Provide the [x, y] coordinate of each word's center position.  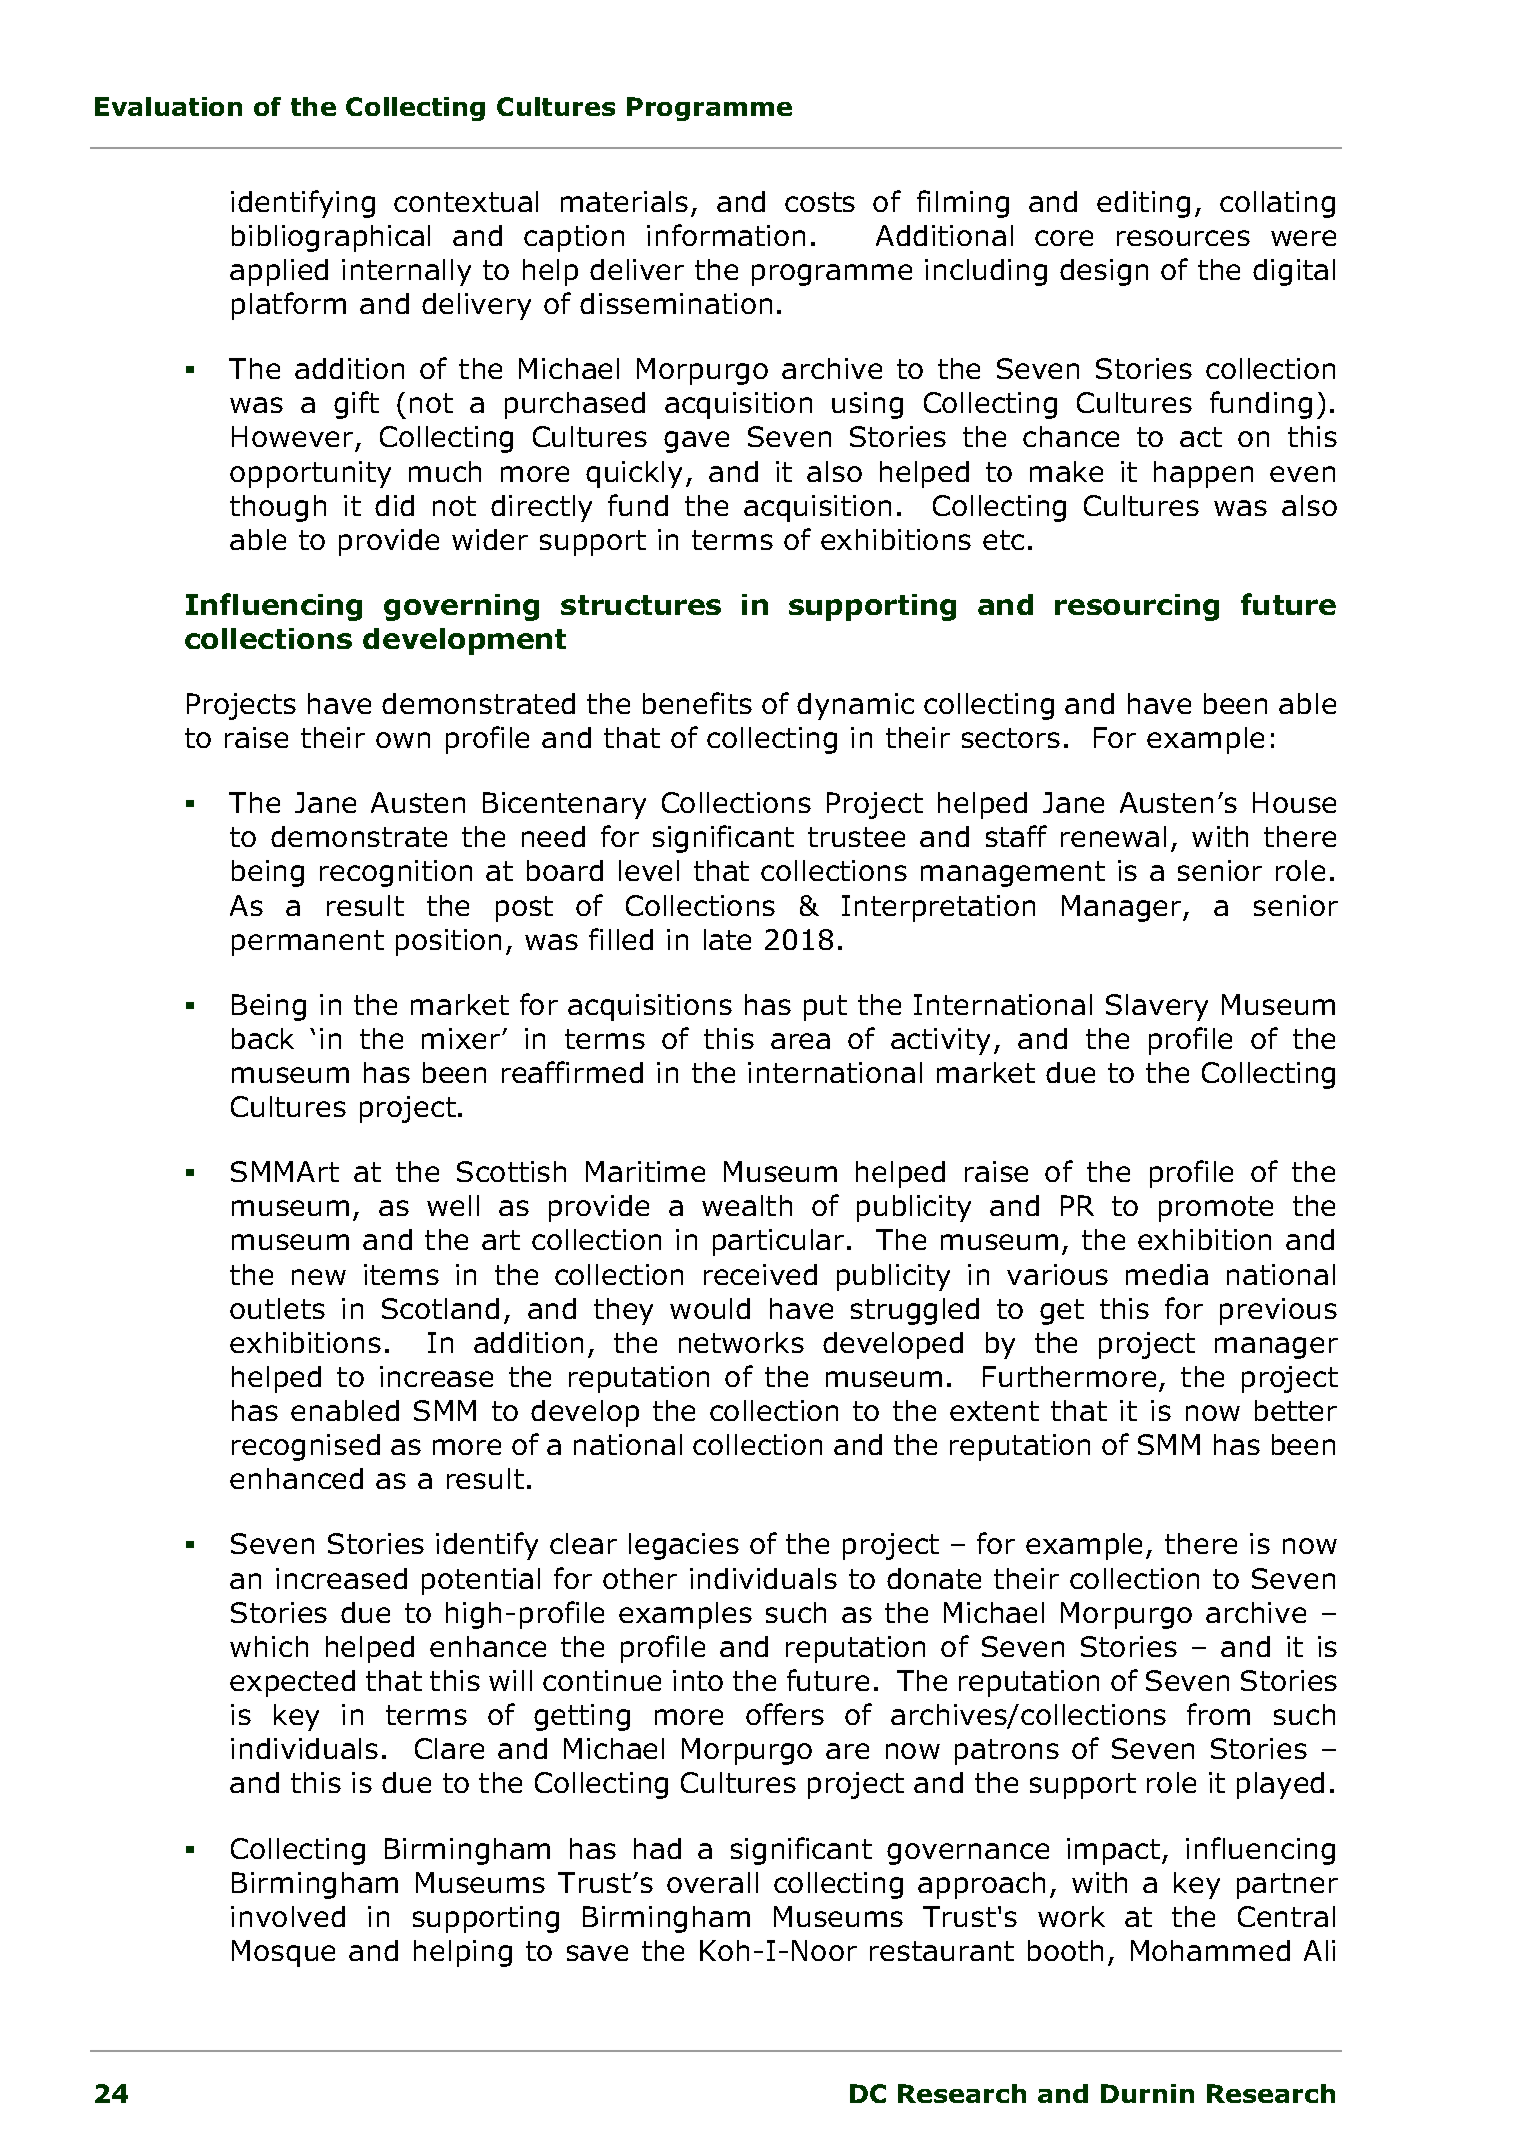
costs [820, 202]
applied [279, 272]
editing [1143, 204]
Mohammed [1210, 1950]
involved [288, 1916]
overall [712, 1882]
